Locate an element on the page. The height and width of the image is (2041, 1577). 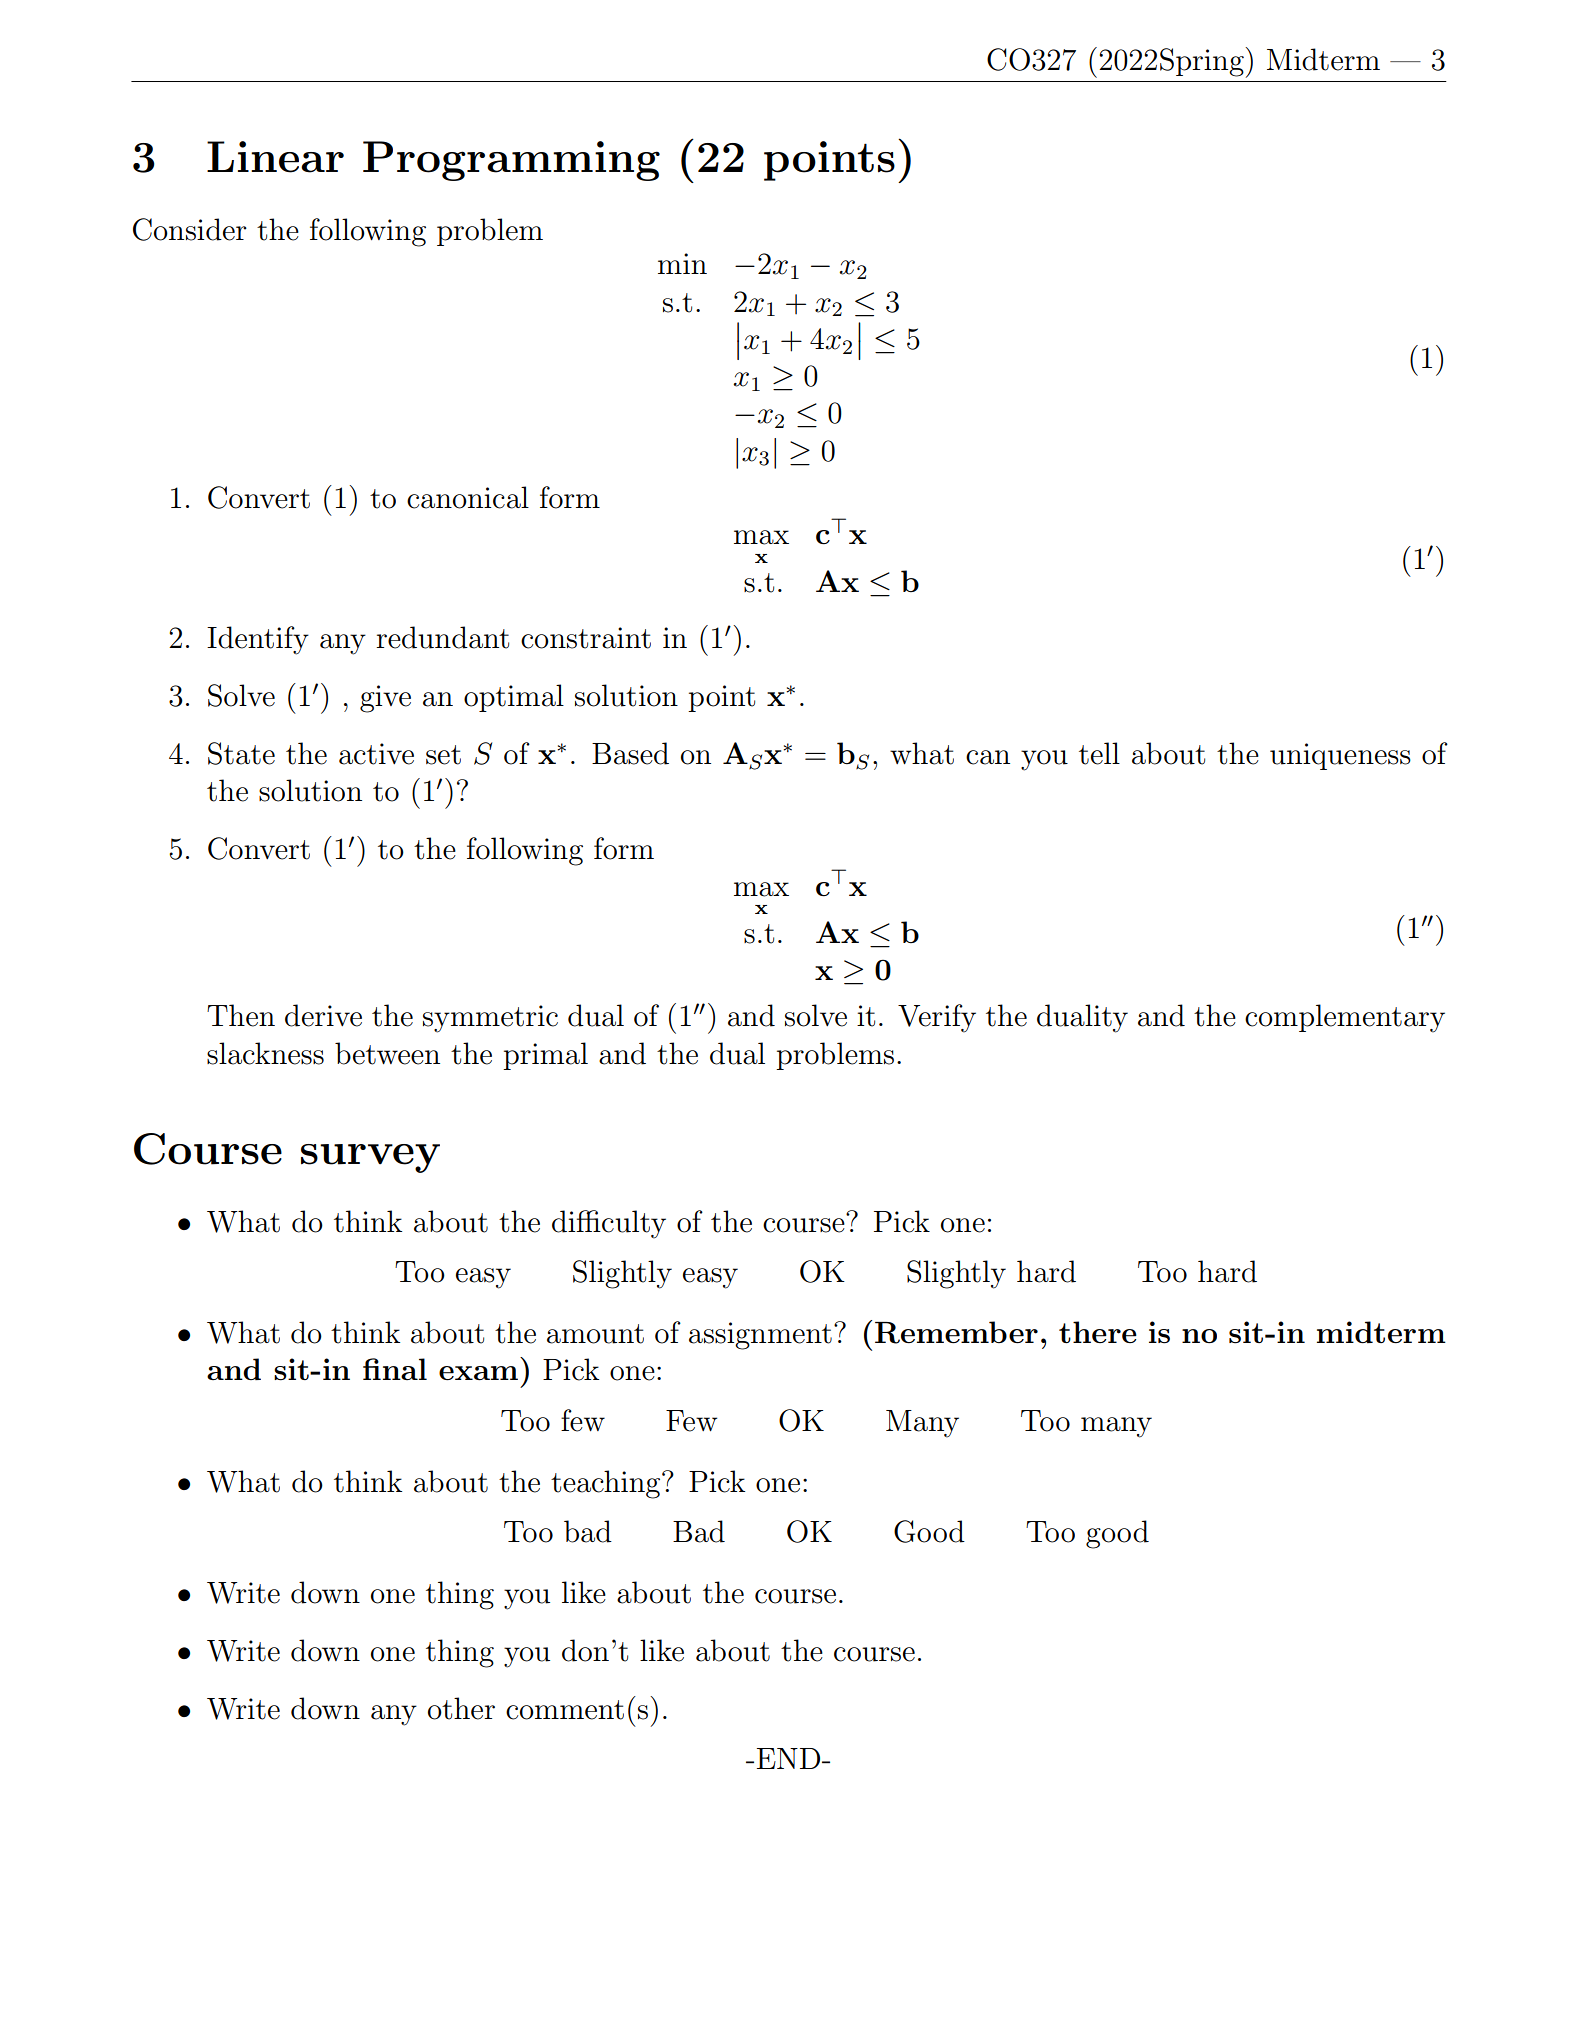
derive is located at coordinates (323, 1015).
